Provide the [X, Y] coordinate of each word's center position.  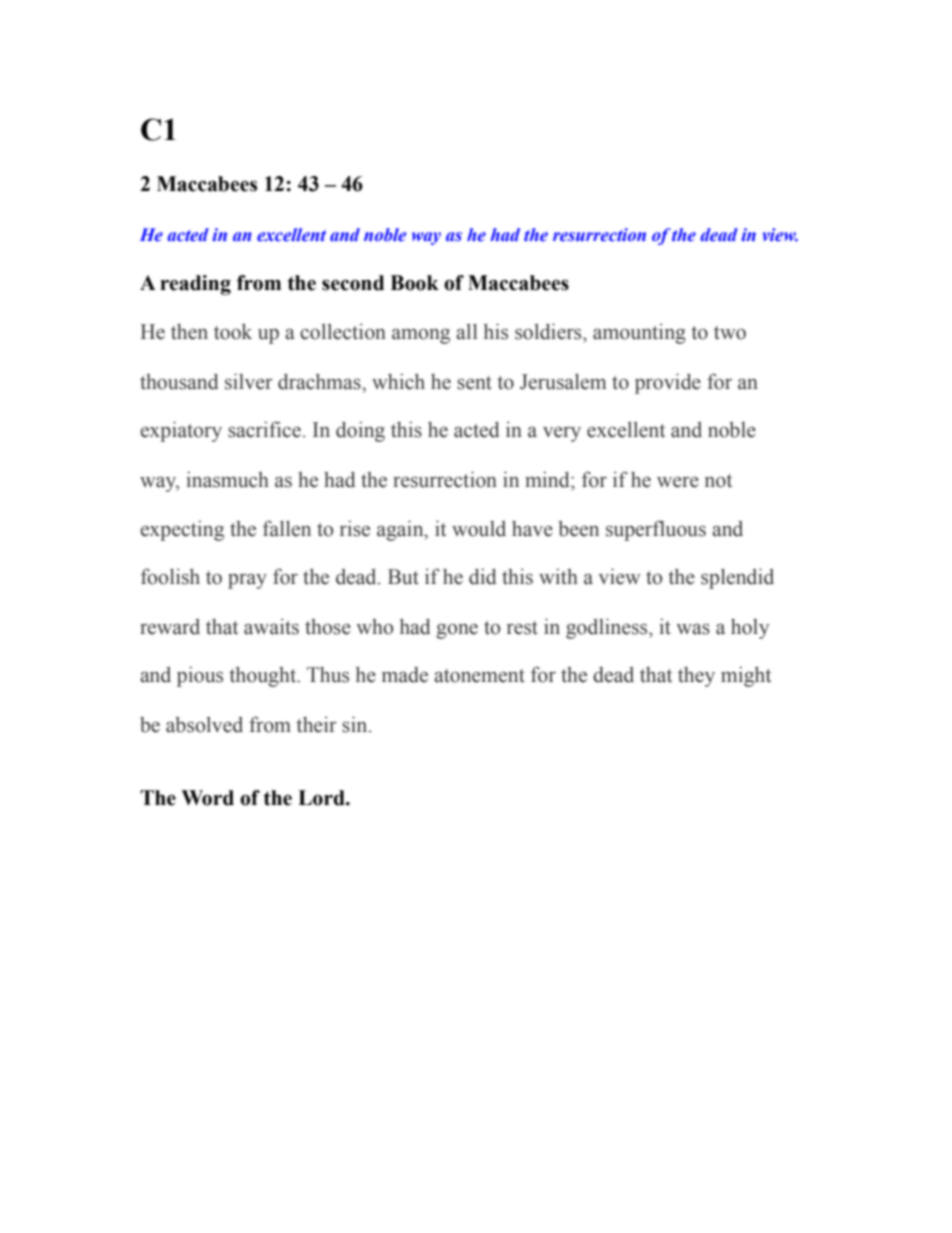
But [403, 577]
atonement [479, 676]
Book [414, 283]
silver [249, 381]
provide [668, 383]
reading [195, 285]
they [696, 677]
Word [207, 798]
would [479, 529]
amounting [639, 333]
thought [264, 676]
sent [474, 383]
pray [247, 581]
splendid [737, 578]
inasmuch [227, 479]
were [678, 482]
